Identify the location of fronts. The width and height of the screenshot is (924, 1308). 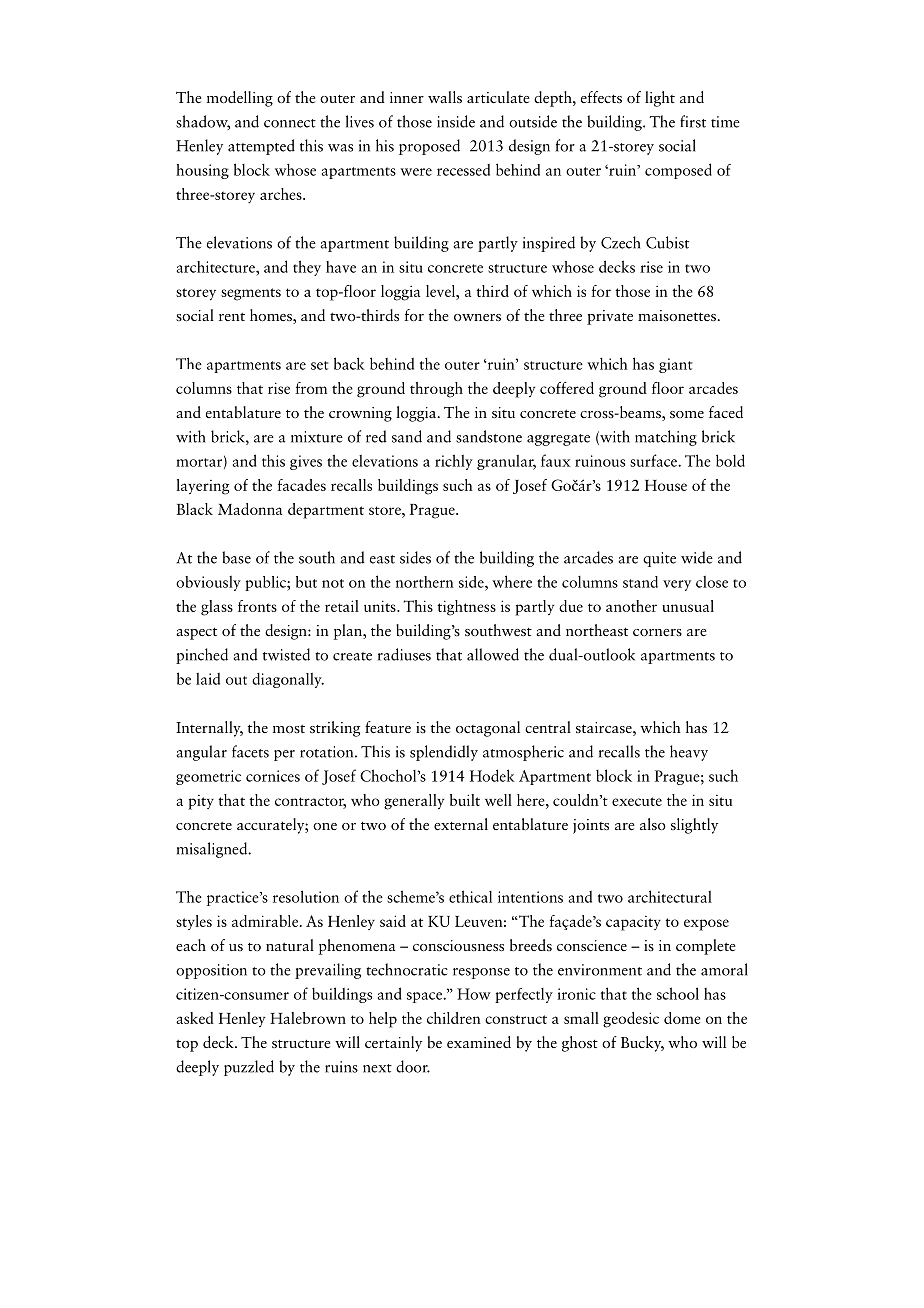
(257, 606).
